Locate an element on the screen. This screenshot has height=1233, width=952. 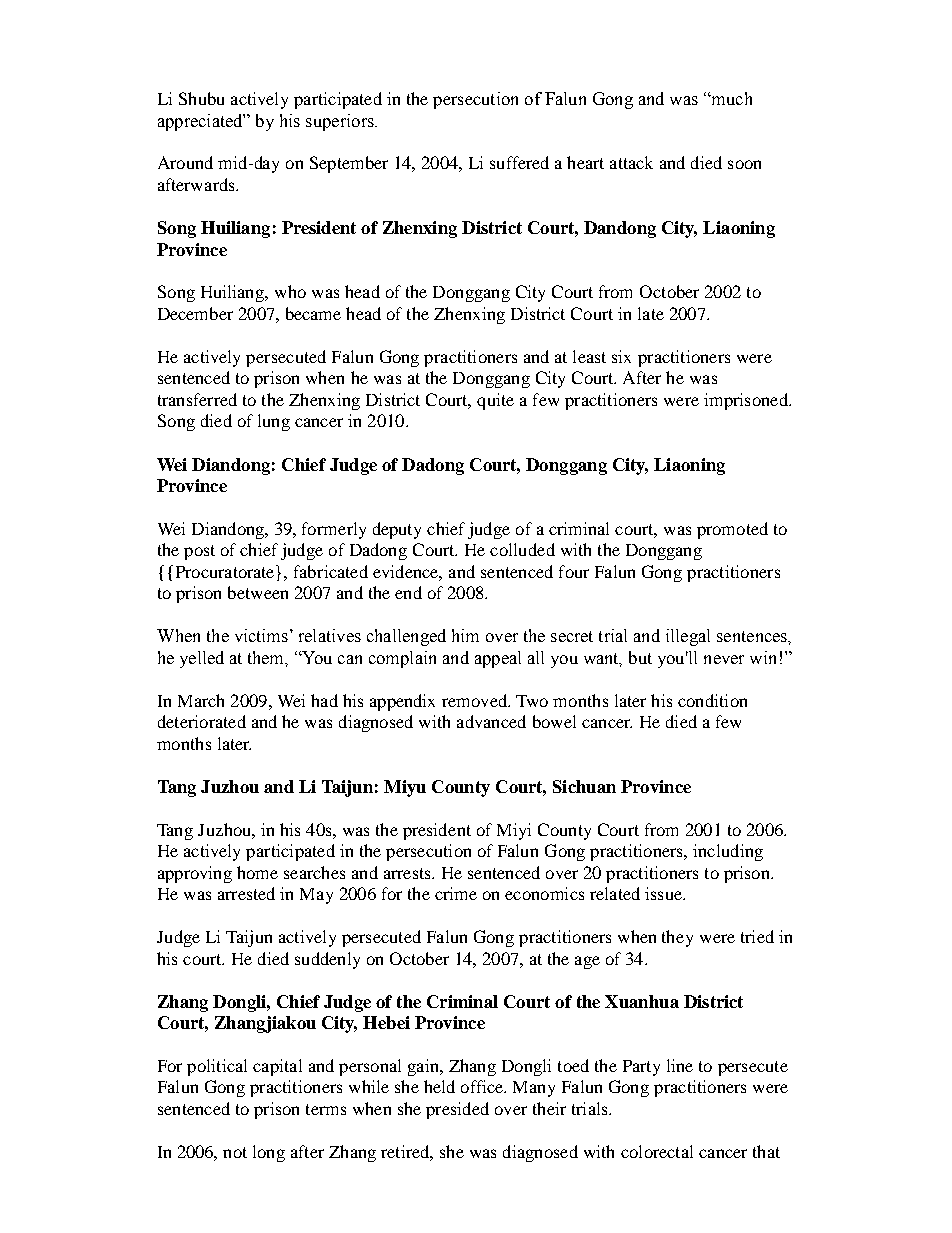
soon is located at coordinates (744, 164).
